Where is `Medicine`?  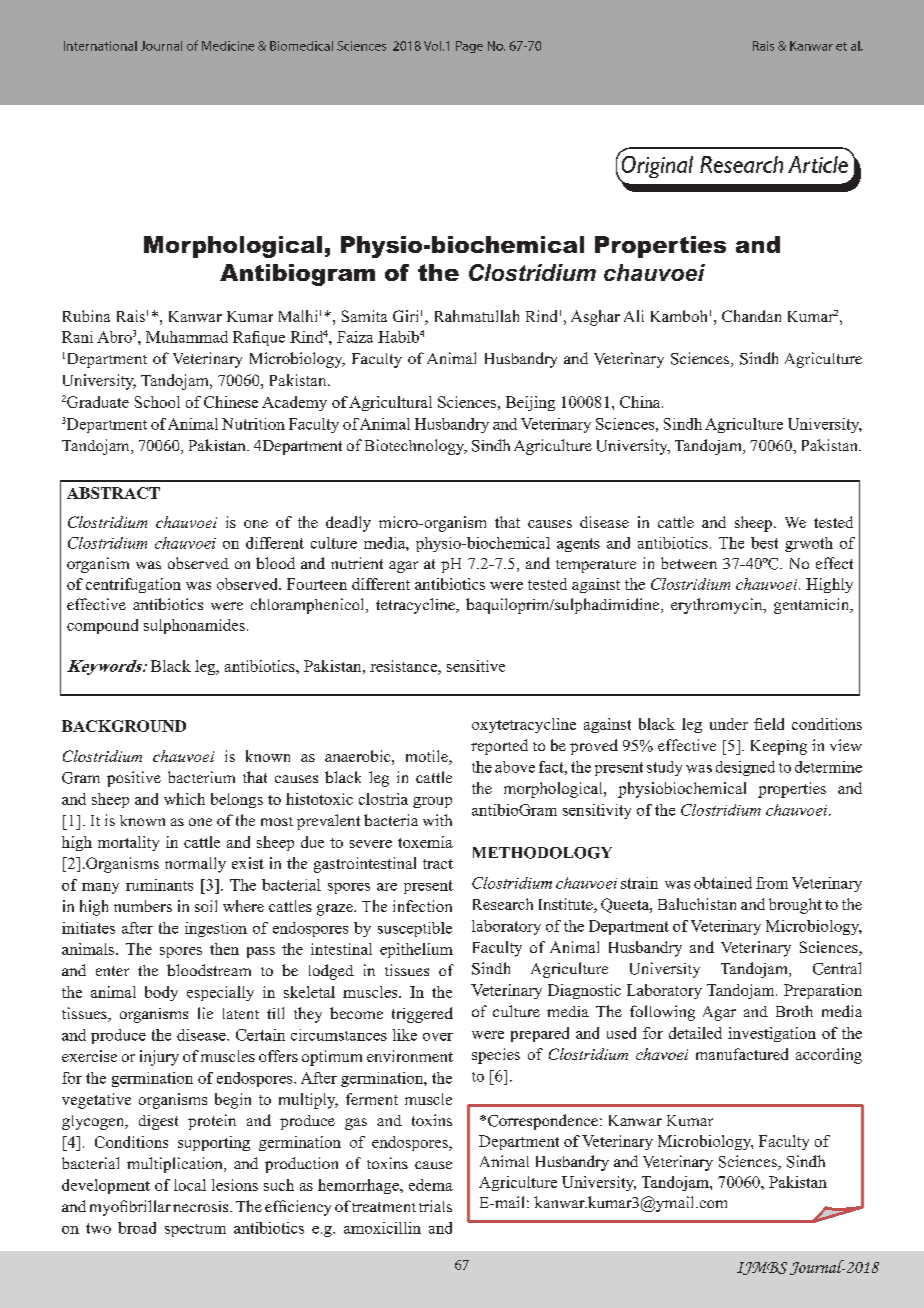 Medicine is located at coordinates (228, 46).
